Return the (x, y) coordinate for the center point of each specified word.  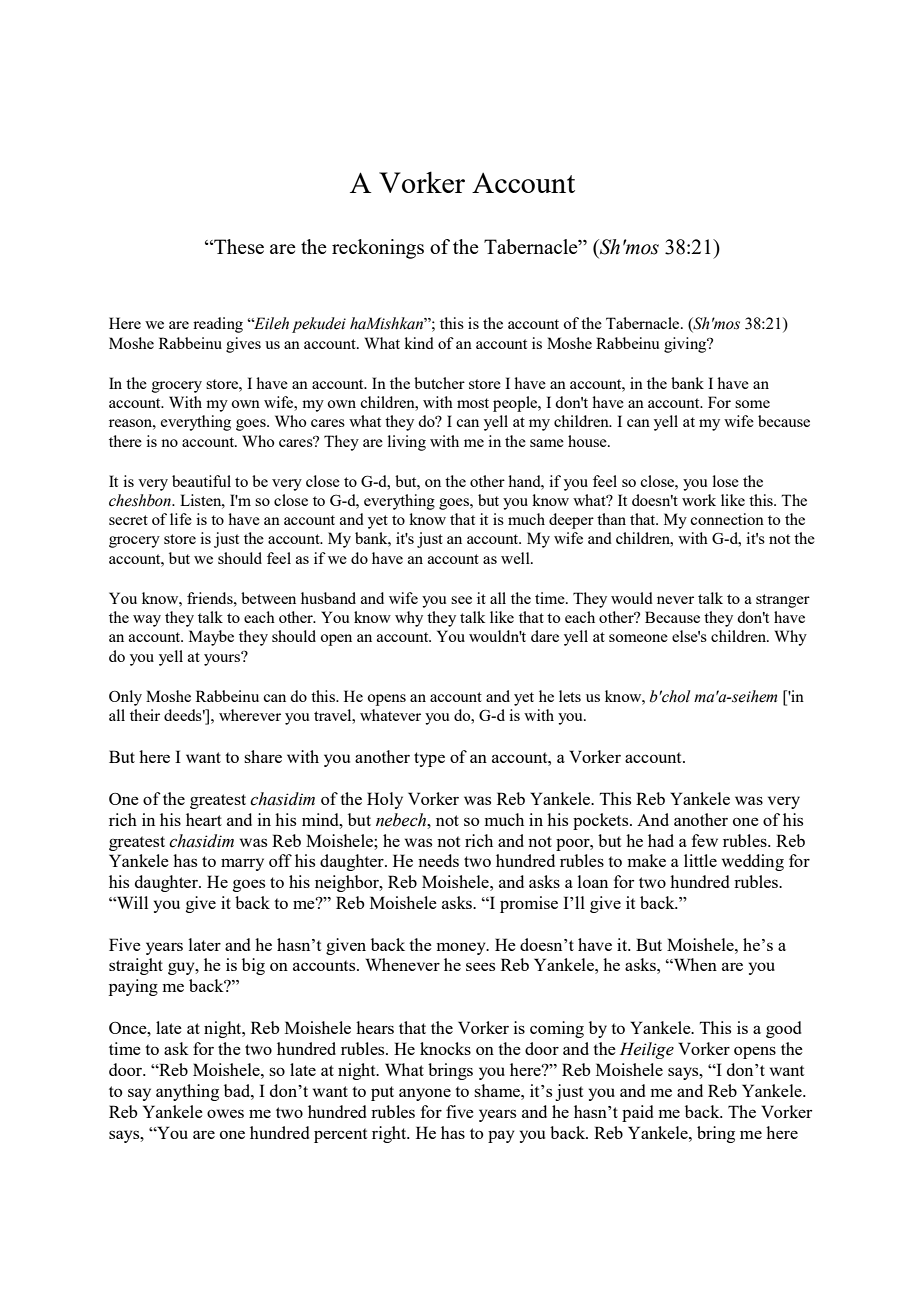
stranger (783, 601)
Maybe (211, 638)
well (516, 558)
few (705, 840)
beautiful (201, 481)
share (263, 756)
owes (225, 1113)
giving (686, 345)
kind (419, 343)
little (700, 860)
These (238, 246)
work (699, 500)
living (407, 443)
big (253, 966)
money (462, 948)
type (429, 759)
